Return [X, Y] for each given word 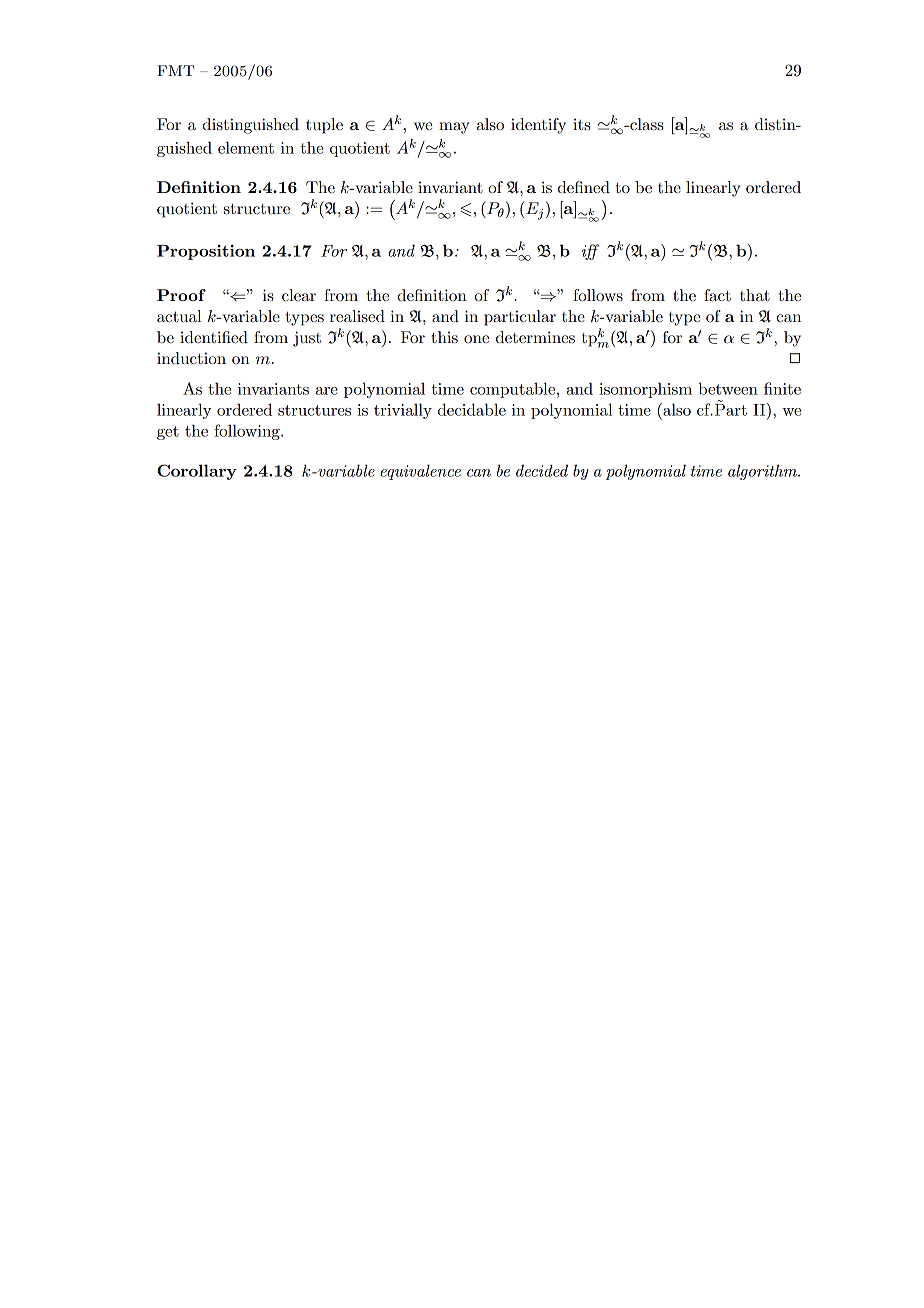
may [454, 128]
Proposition [206, 252]
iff [590, 252]
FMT [175, 70]
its [582, 124]
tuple [324, 126]
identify [538, 126]
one [476, 339]
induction [191, 358]
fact [717, 295]
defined [584, 187]
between [728, 388]
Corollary [197, 472]
